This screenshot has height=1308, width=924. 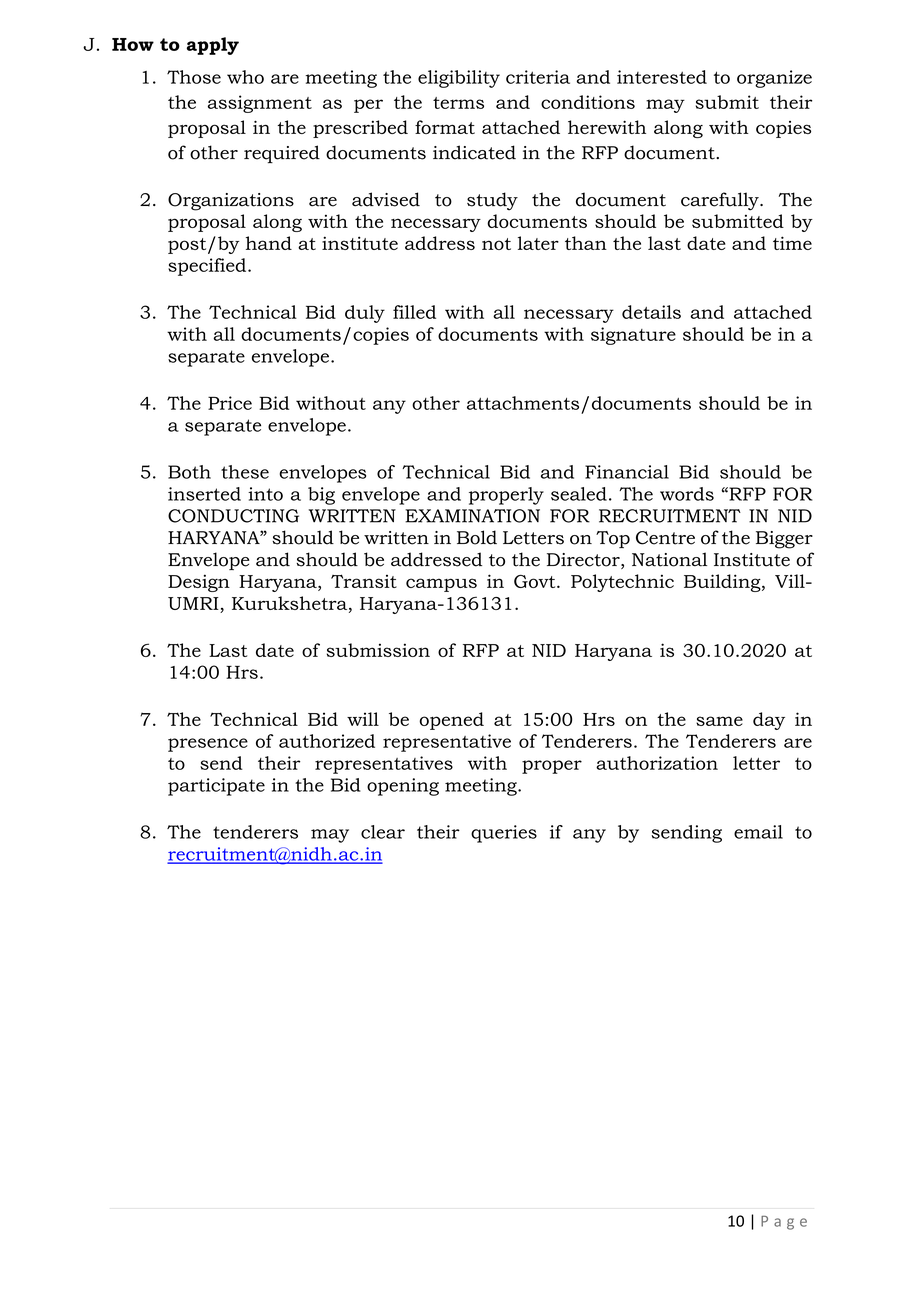 What do you see at coordinates (459, 79) in the screenshot?
I see `eligibility` at bounding box center [459, 79].
